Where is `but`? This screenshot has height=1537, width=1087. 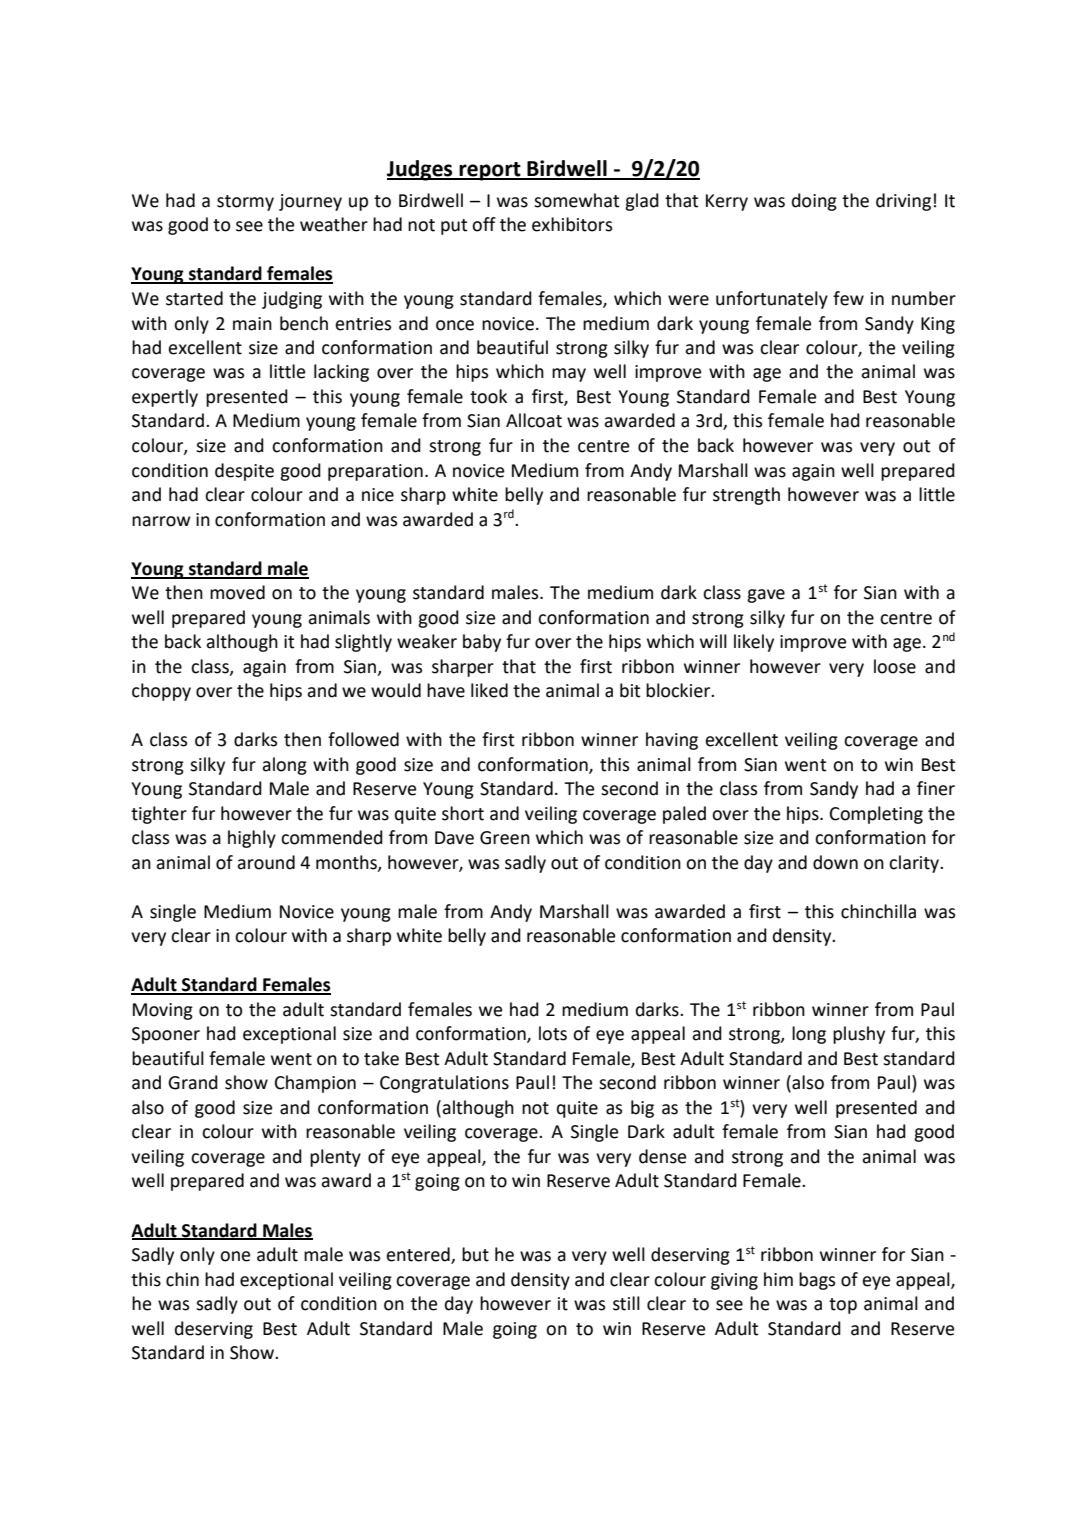
but is located at coordinates (475, 1254).
